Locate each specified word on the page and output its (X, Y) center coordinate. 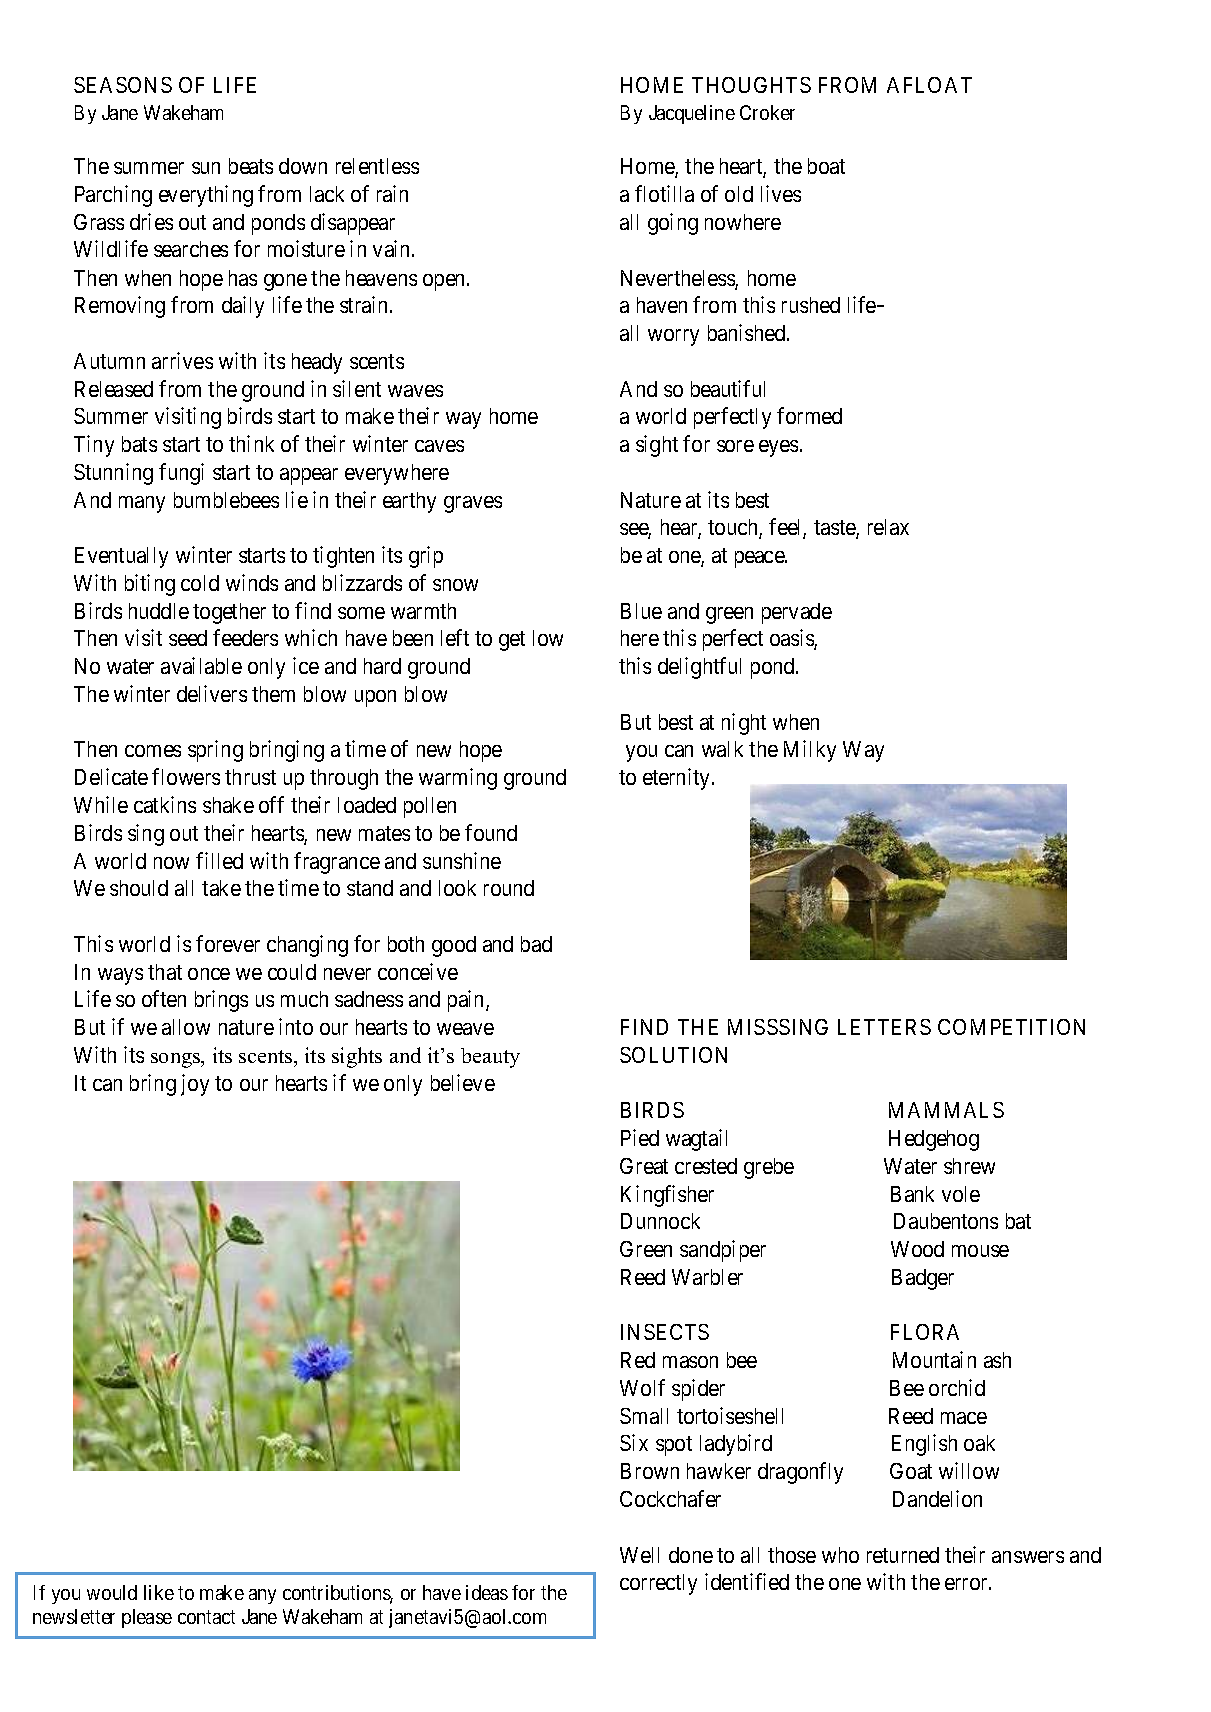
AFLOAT (929, 85)
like (159, 1592)
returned (903, 1555)
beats (251, 166)
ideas (487, 1592)
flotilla (664, 193)
